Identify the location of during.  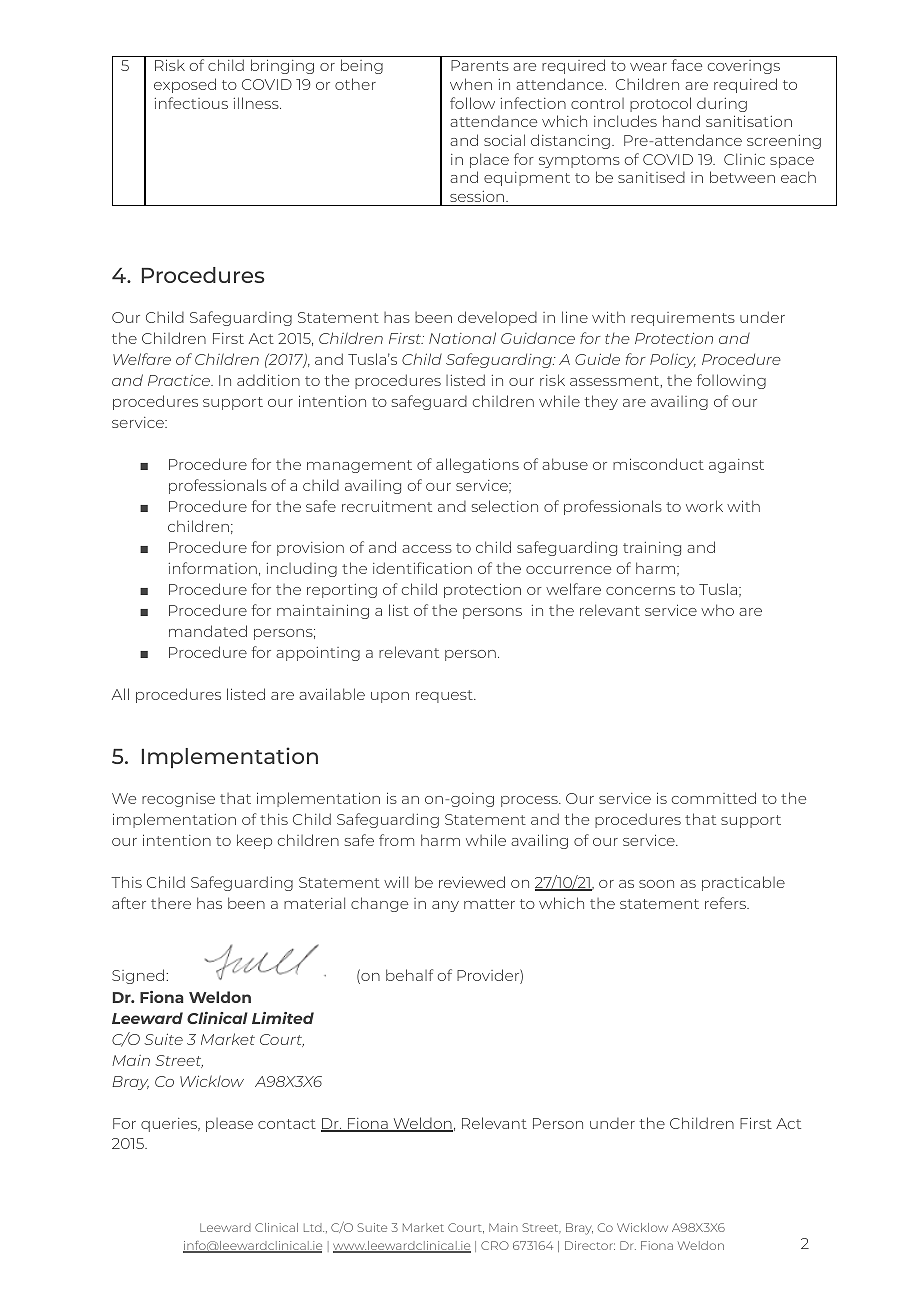
(722, 105).
